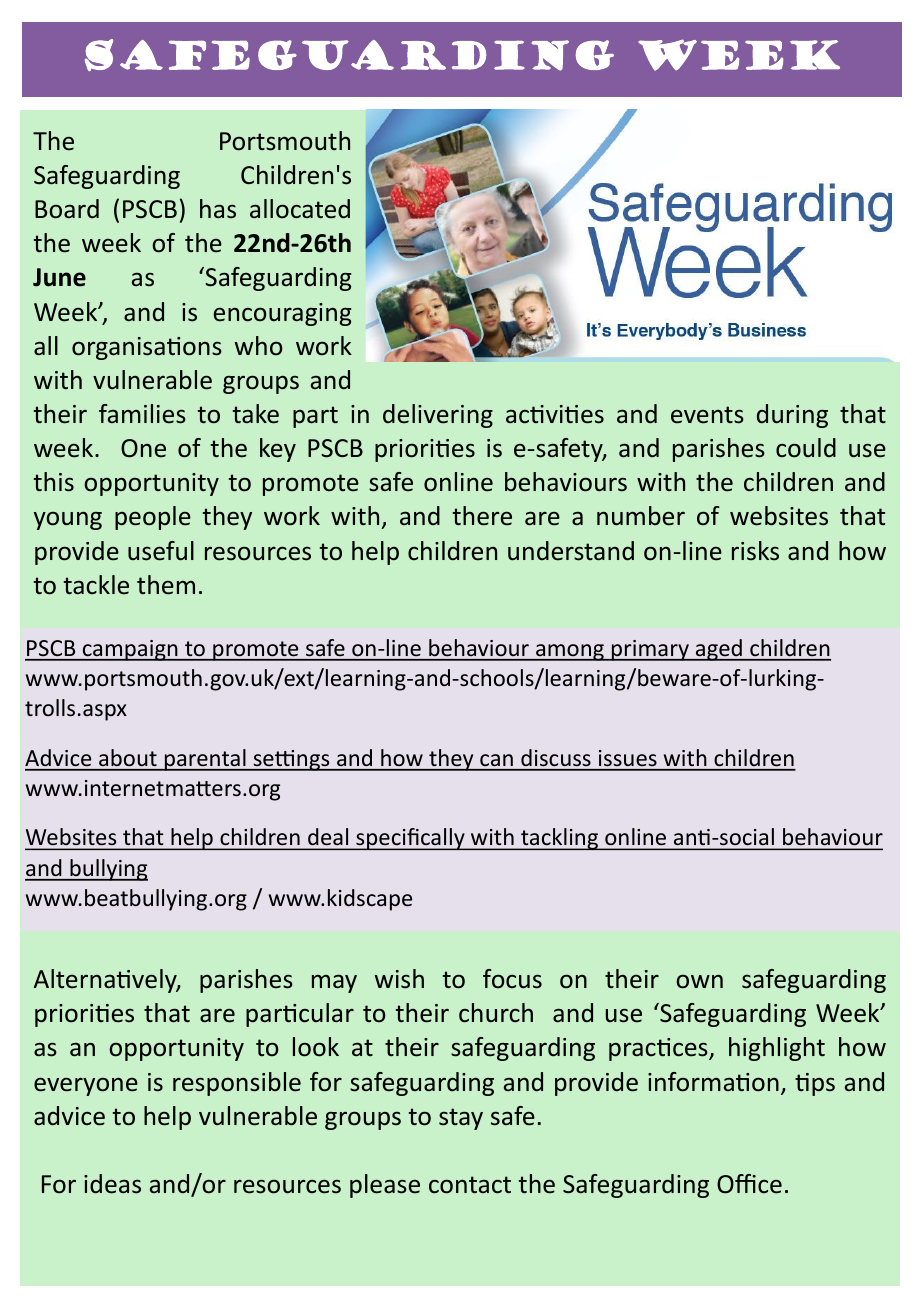 This screenshot has height=1308, width=924. Describe the element at coordinates (161, 551) in the screenshot. I see `useful` at that location.
